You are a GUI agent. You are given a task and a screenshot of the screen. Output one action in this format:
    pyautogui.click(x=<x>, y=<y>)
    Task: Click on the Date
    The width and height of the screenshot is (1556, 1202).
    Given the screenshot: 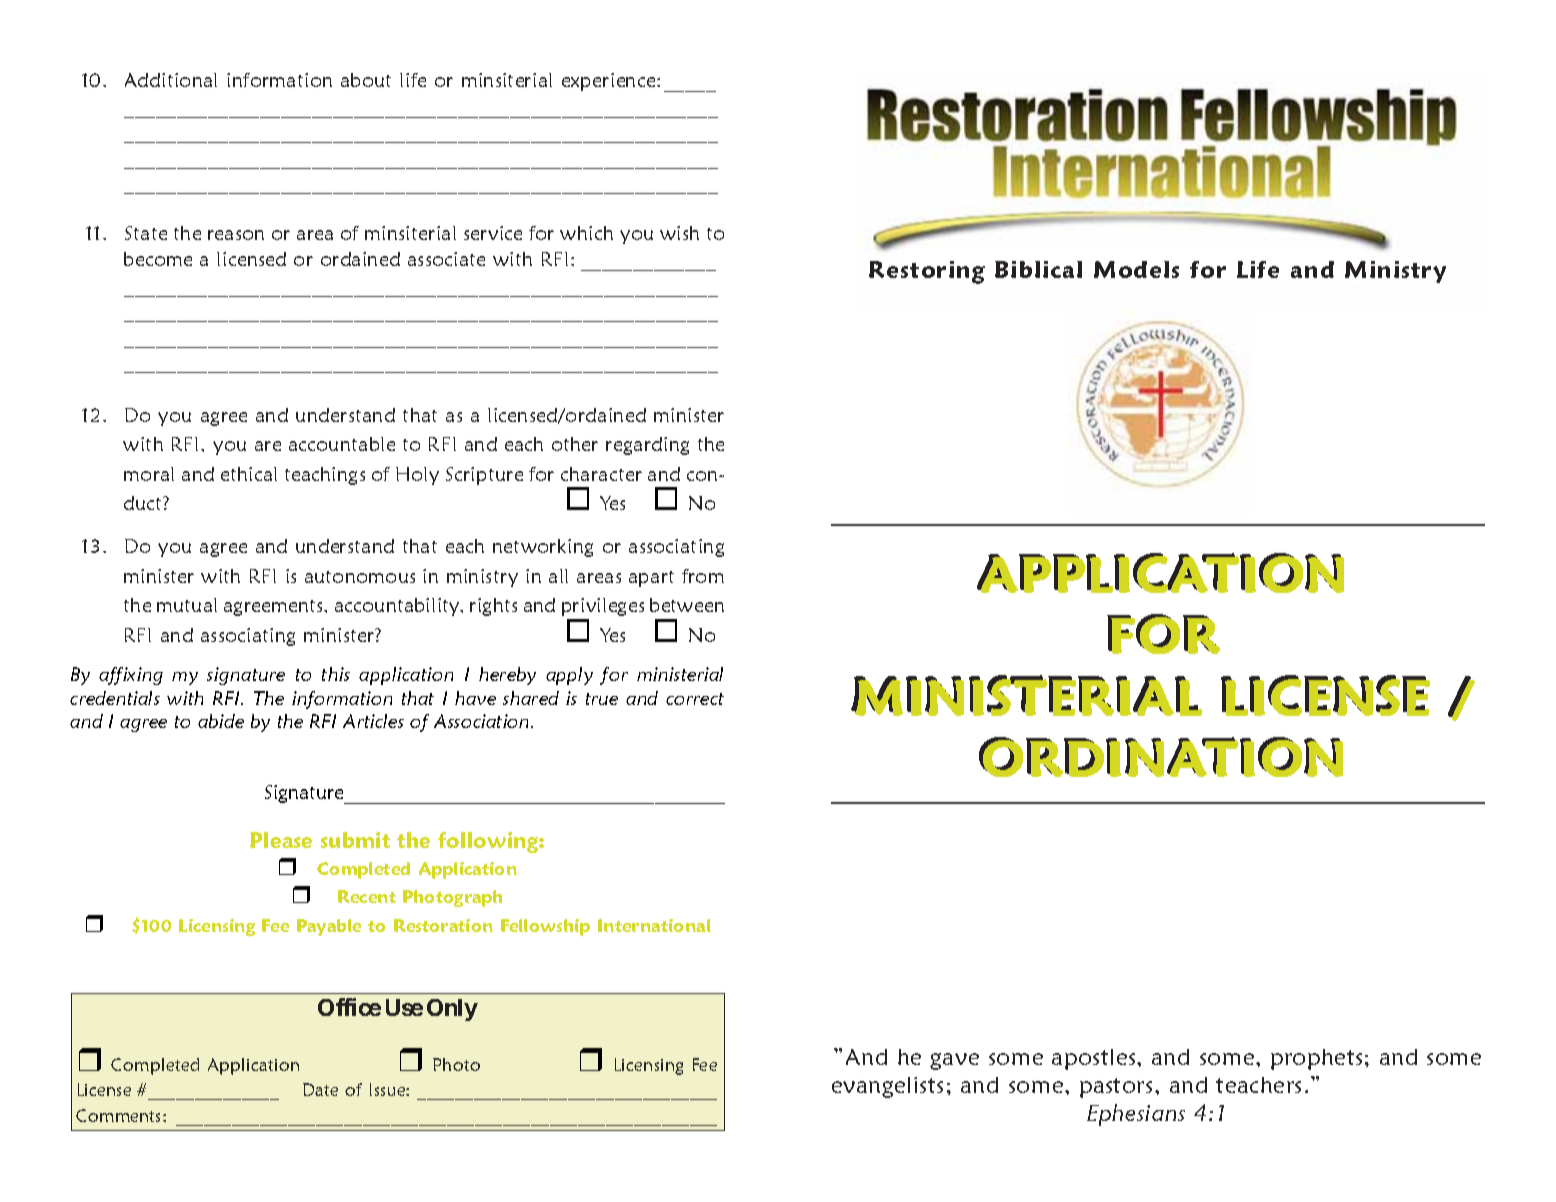 What is the action you would take?
    pyautogui.click(x=320, y=1089)
